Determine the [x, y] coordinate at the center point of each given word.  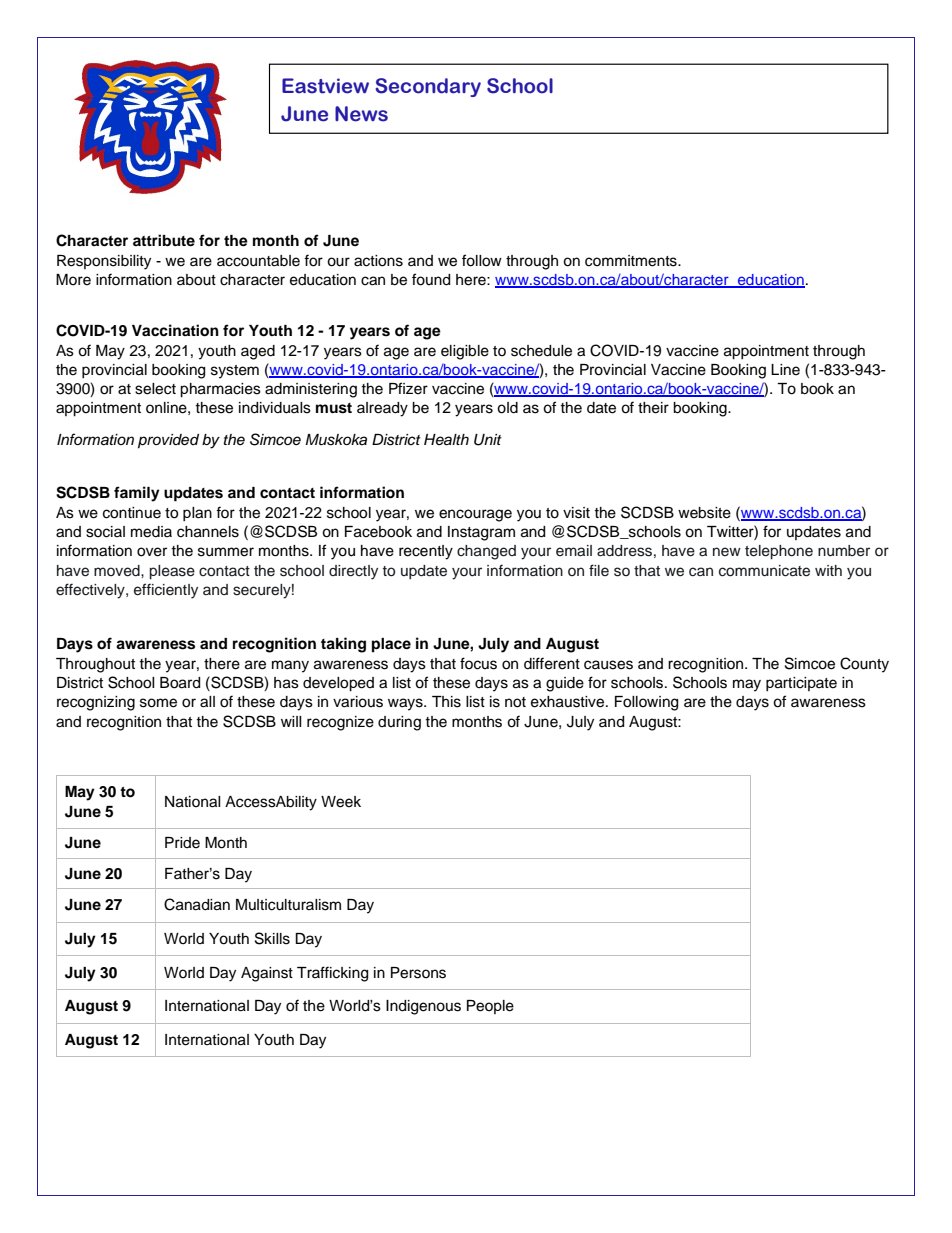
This [446, 702]
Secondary [428, 87]
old [507, 408]
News [361, 114]
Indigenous [423, 1007]
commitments [632, 261]
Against [267, 974]
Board [180, 683]
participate [801, 684]
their [653, 408]
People [490, 1007]
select [155, 389]
